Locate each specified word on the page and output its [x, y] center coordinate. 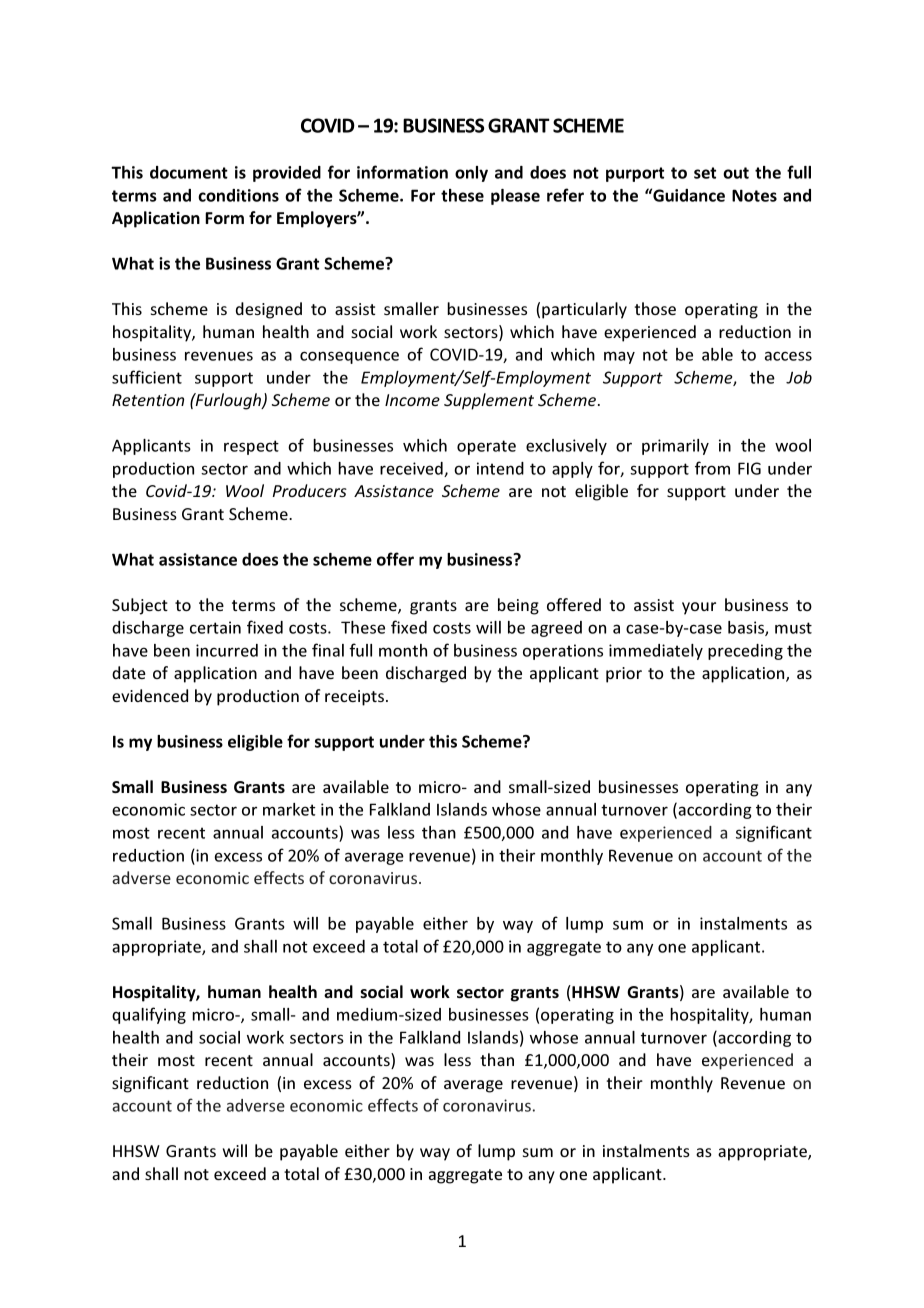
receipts [354, 698]
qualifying [149, 1015]
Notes [754, 195]
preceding [745, 652]
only [471, 174]
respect [251, 447]
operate [486, 447]
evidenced [150, 695]
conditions [238, 195]
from [712, 468]
